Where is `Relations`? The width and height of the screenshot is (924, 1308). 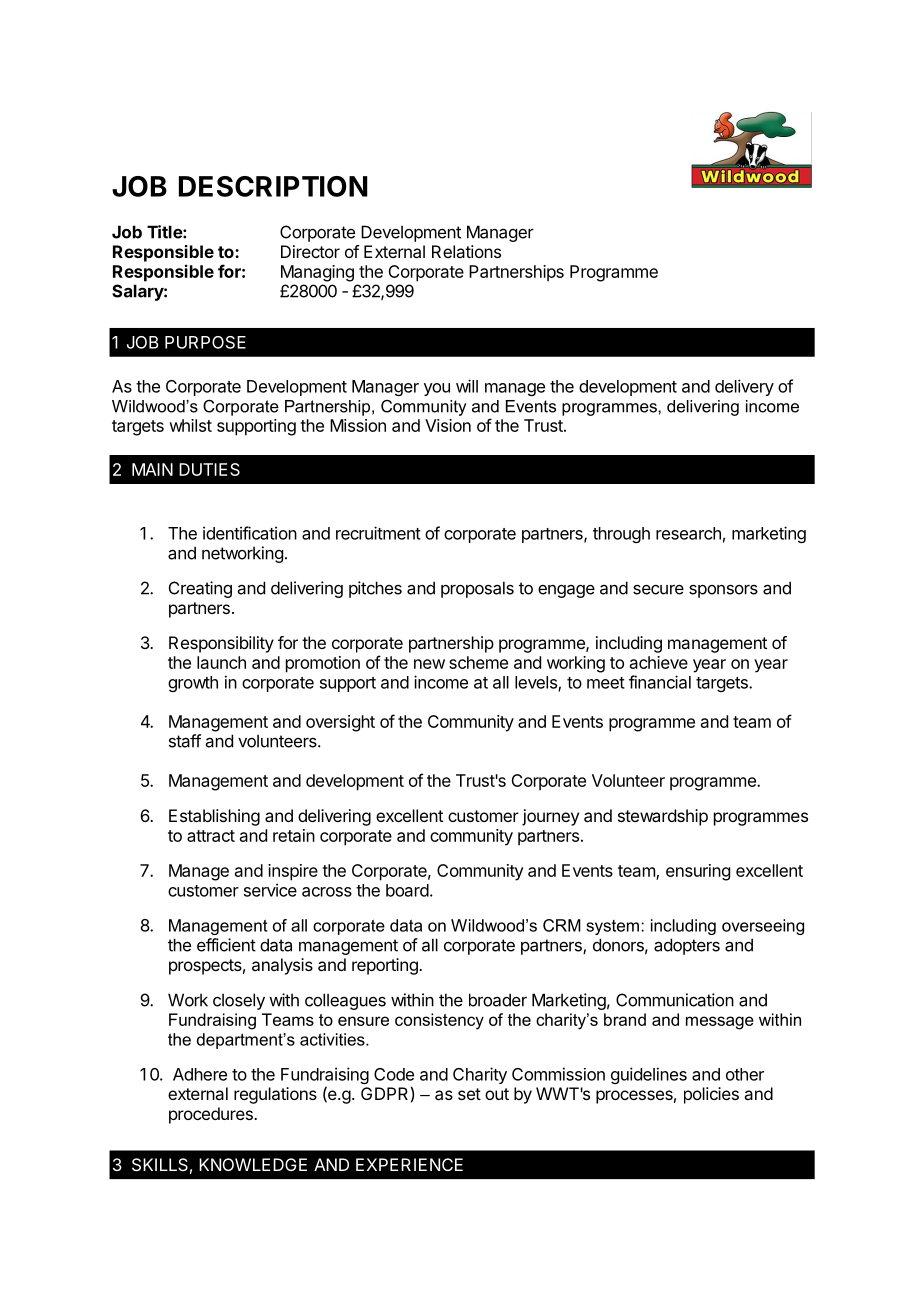
Relations is located at coordinates (466, 251).
